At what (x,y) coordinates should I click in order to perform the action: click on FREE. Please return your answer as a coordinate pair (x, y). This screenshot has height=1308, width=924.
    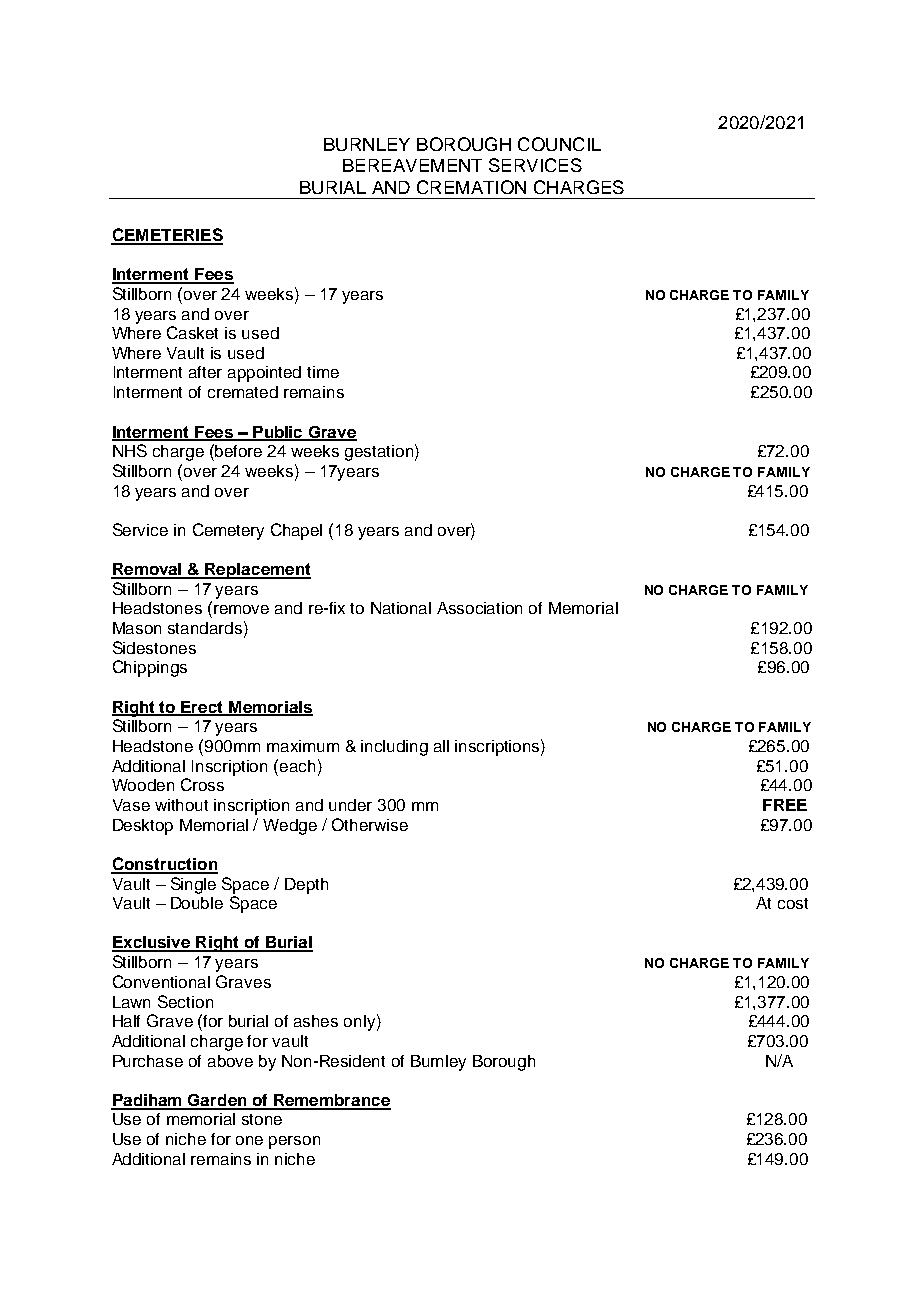
    Looking at the image, I should click on (785, 805).
